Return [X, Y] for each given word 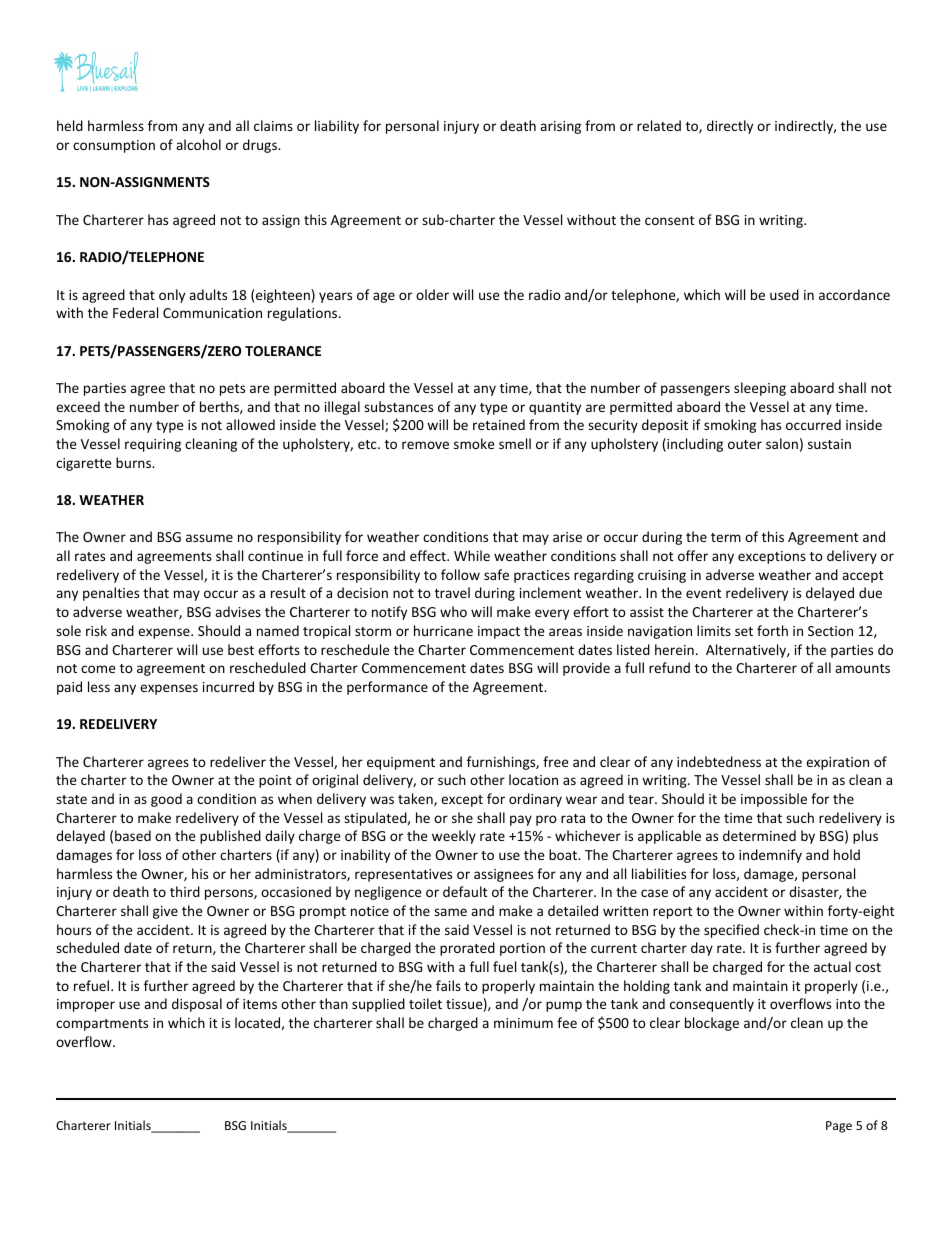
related [659, 125]
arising [560, 127]
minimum [523, 1023]
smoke [474, 443]
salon [782, 443]
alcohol [198, 144]
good [166, 800]
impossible [774, 800]
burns [135, 462]
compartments [102, 1025]
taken [416, 799]
